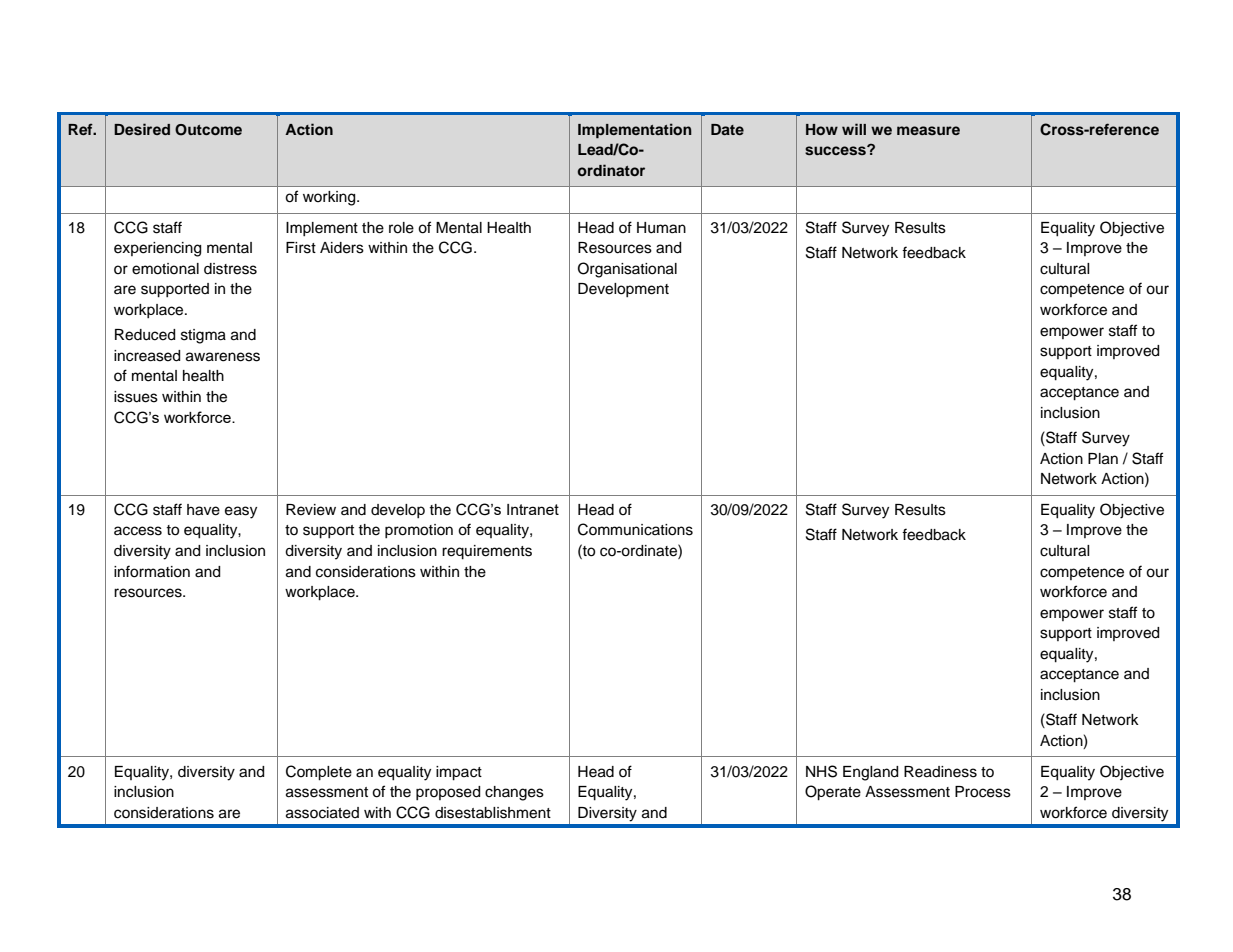 The width and height of the page is (1233, 952). I want to click on Plan, so click(1103, 459).
